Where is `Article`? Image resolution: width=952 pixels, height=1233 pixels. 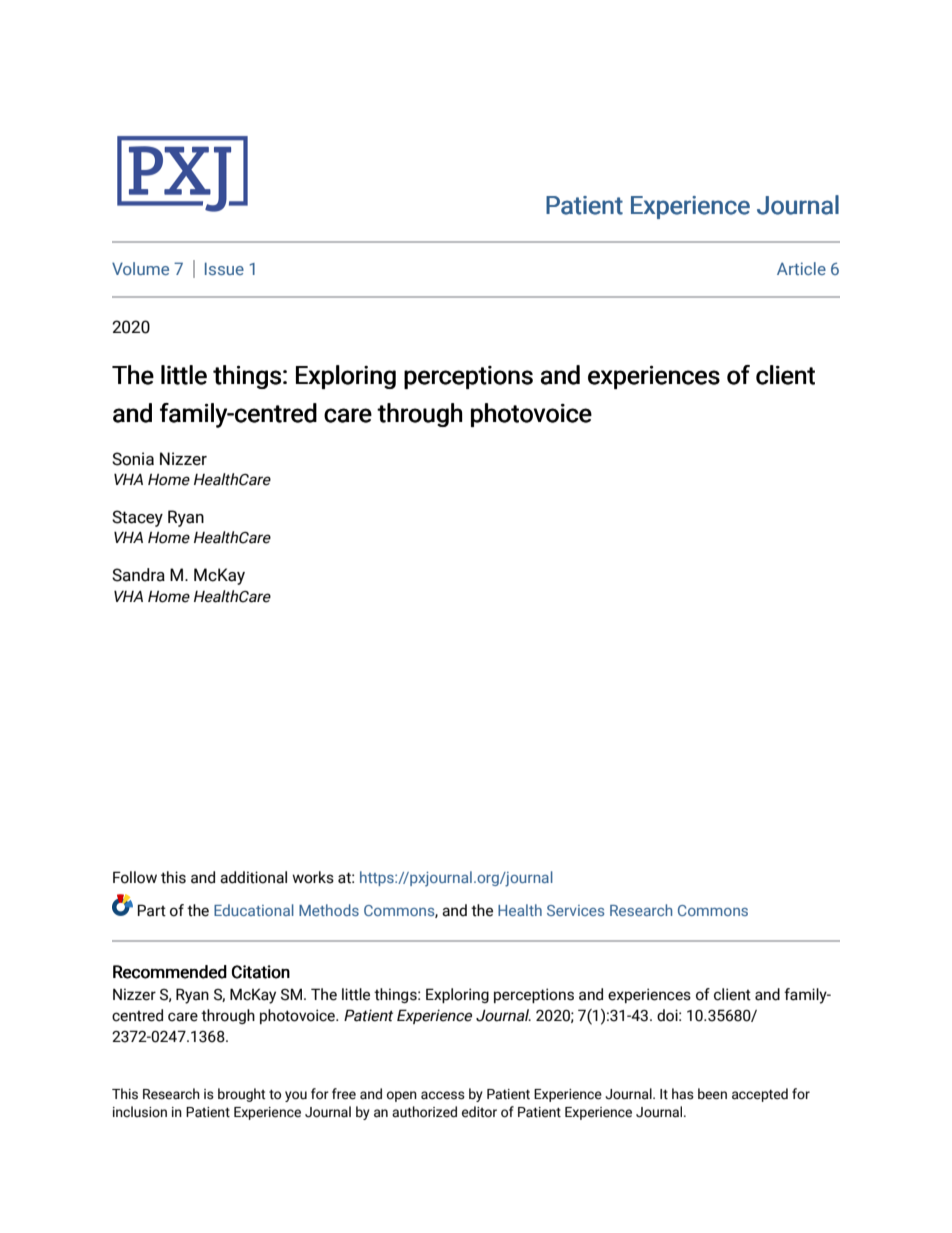 Article is located at coordinates (801, 268).
